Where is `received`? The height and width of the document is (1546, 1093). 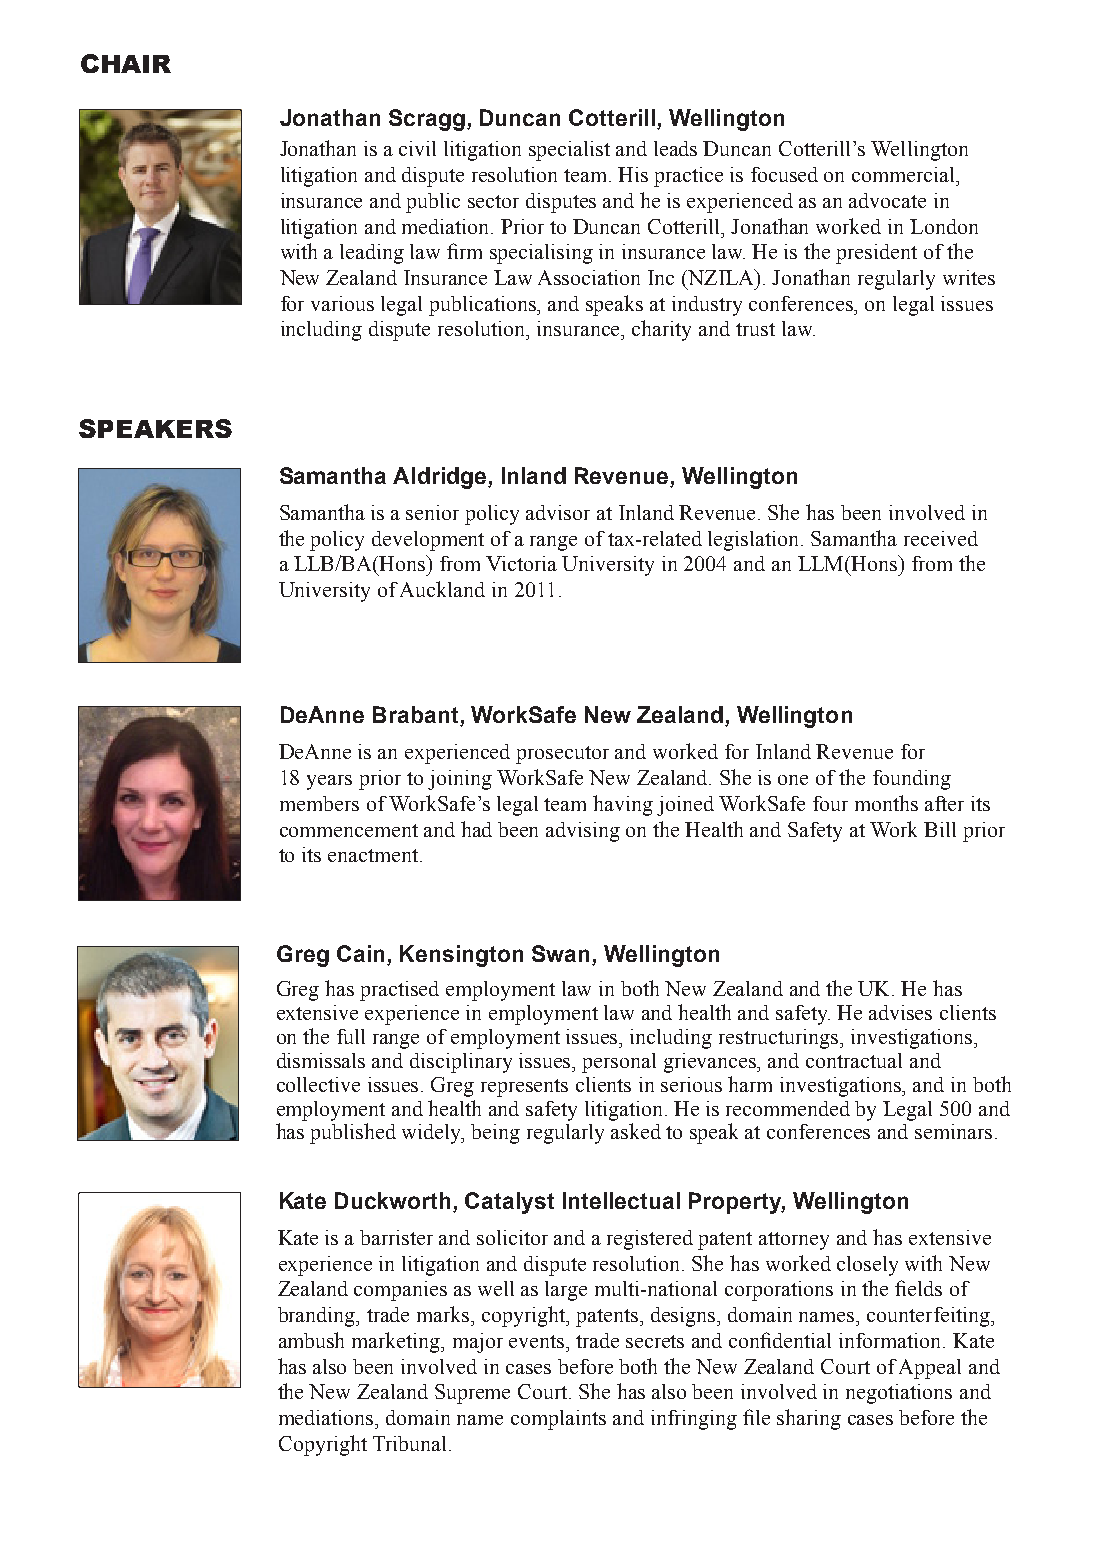
received is located at coordinates (941, 538).
